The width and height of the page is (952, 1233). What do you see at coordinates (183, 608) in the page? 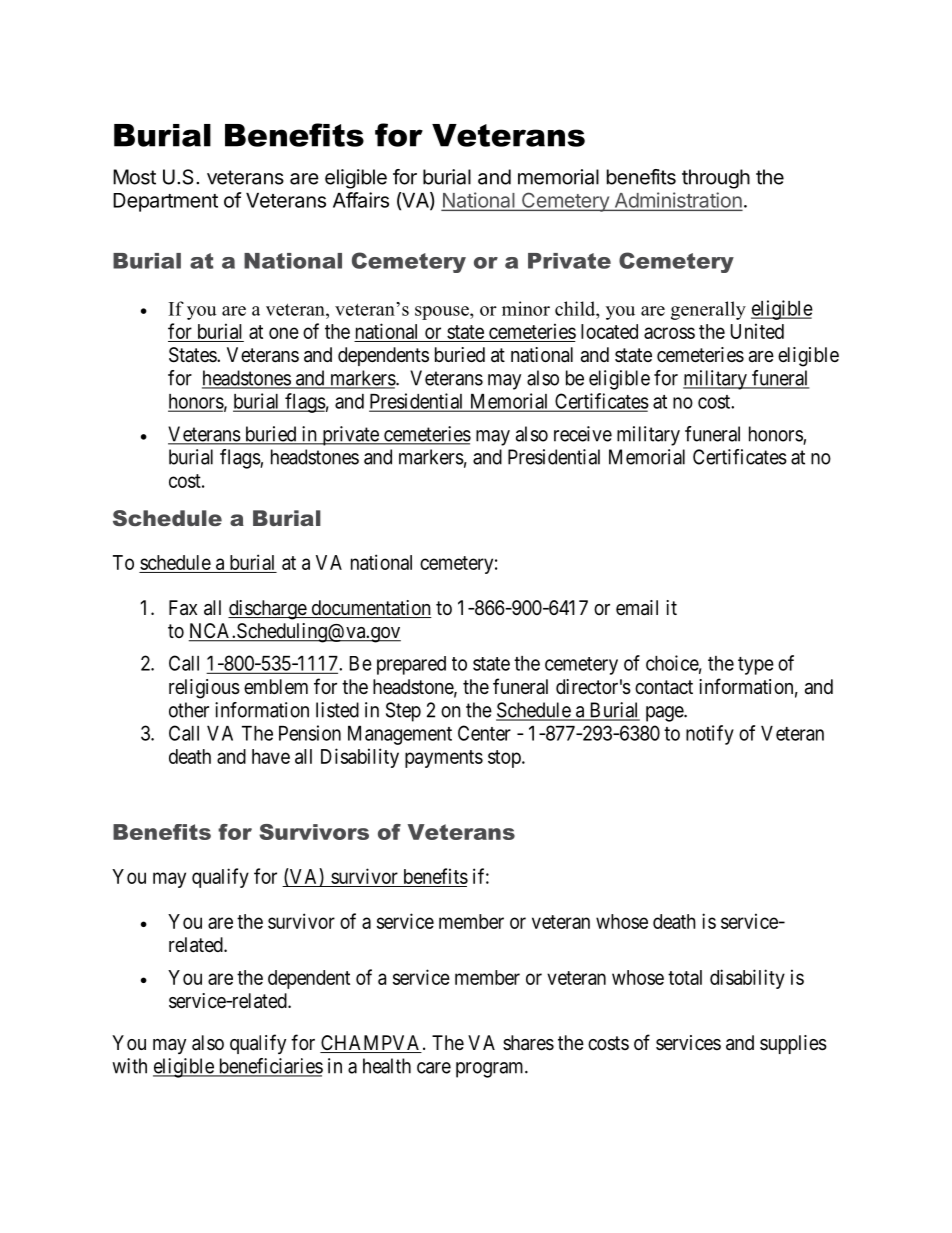
I see `Fax` at bounding box center [183, 608].
